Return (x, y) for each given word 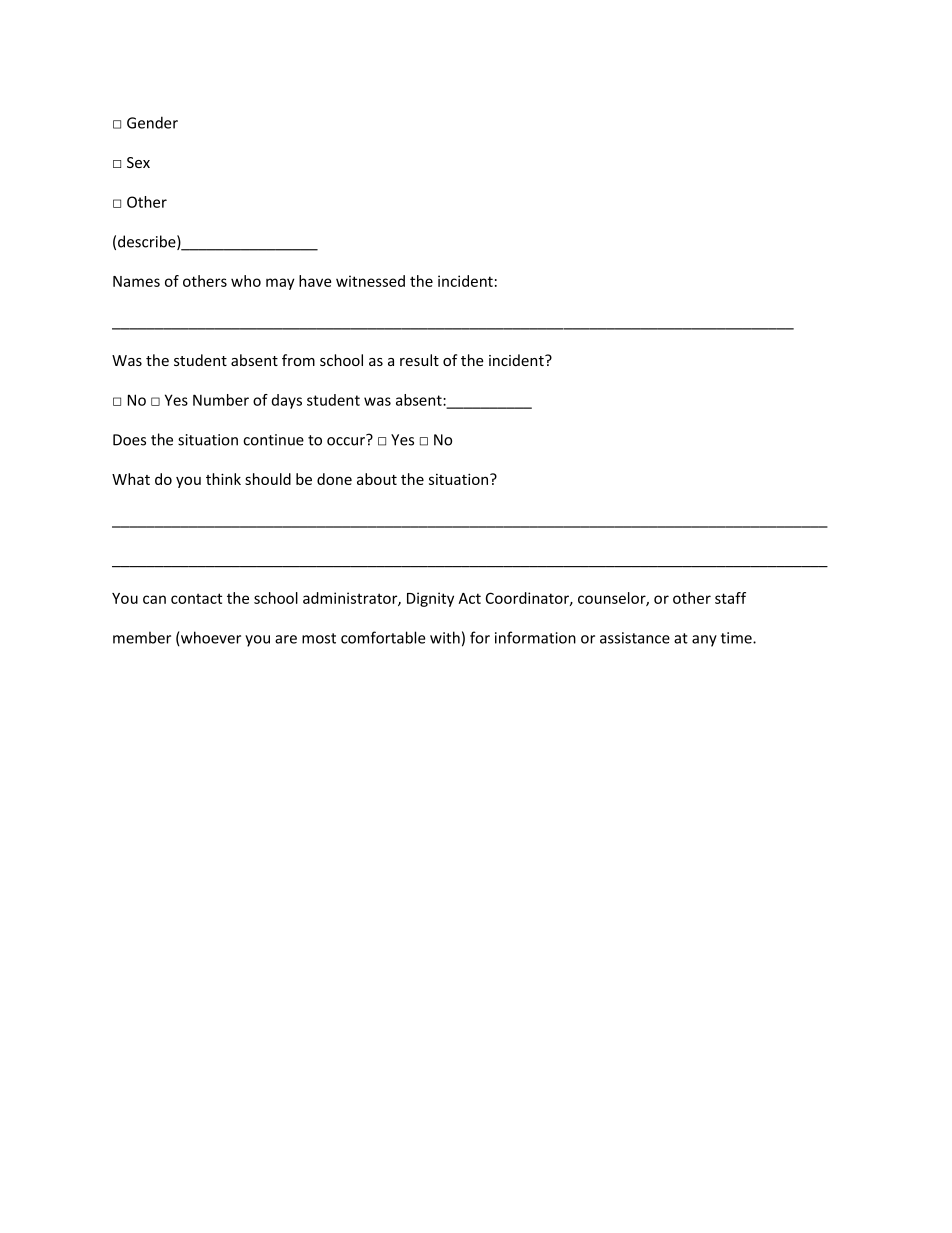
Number (221, 400)
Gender (152, 122)
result (419, 360)
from (298, 360)
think (223, 479)
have (315, 281)
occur (347, 440)
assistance (635, 638)
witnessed (370, 281)
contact (196, 598)
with (445, 637)
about (377, 479)
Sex (138, 162)
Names (136, 281)
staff (730, 598)
